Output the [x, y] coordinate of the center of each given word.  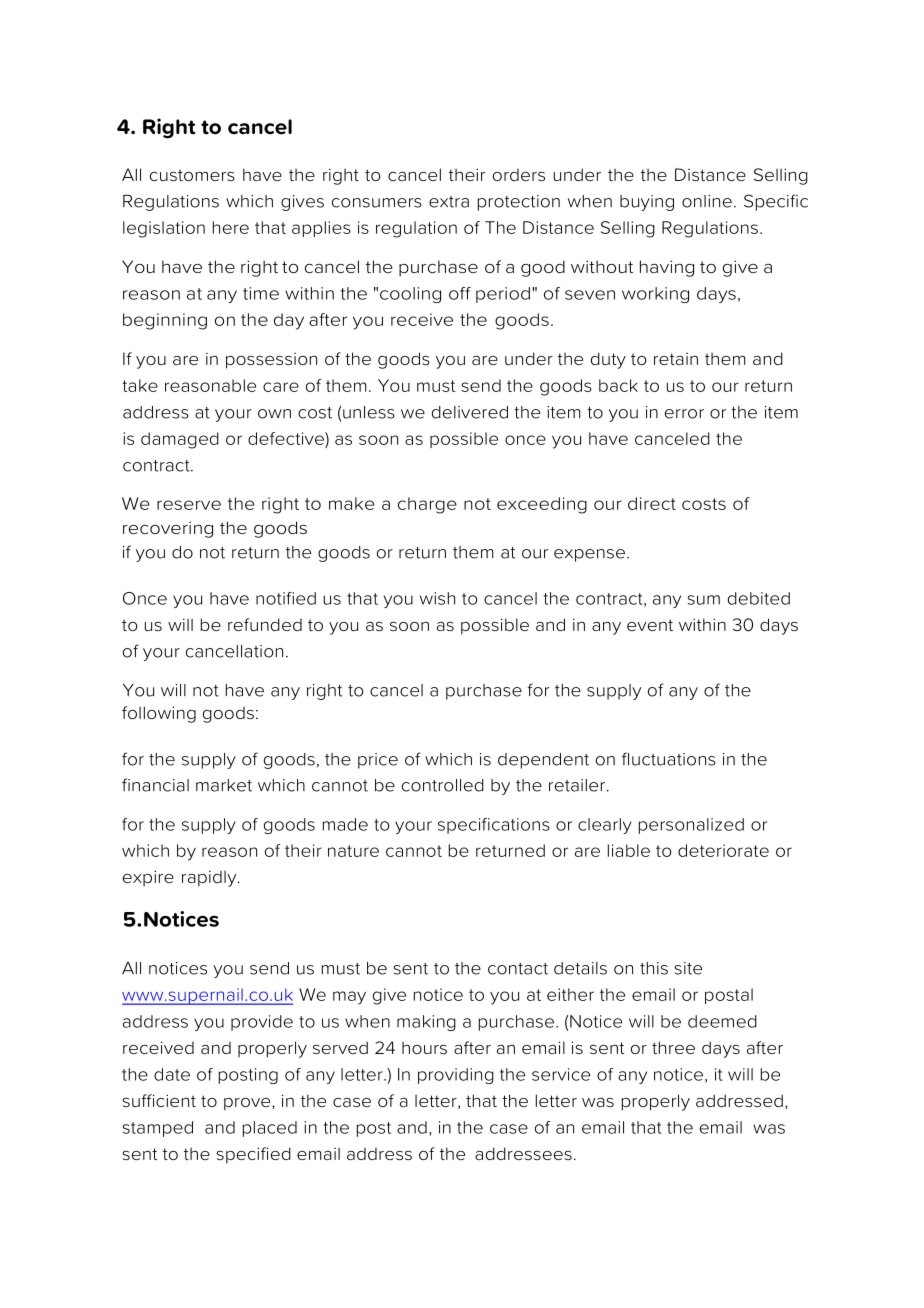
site [688, 968]
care [281, 387]
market [224, 785]
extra [449, 202]
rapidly [210, 878]
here [231, 227]
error [684, 414]
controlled [443, 785]
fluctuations [669, 759]
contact [518, 969]
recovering [168, 529]
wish [437, 598]
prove [248, 1104]
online [707, 201]
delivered [470, 412]
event [650, 625]
